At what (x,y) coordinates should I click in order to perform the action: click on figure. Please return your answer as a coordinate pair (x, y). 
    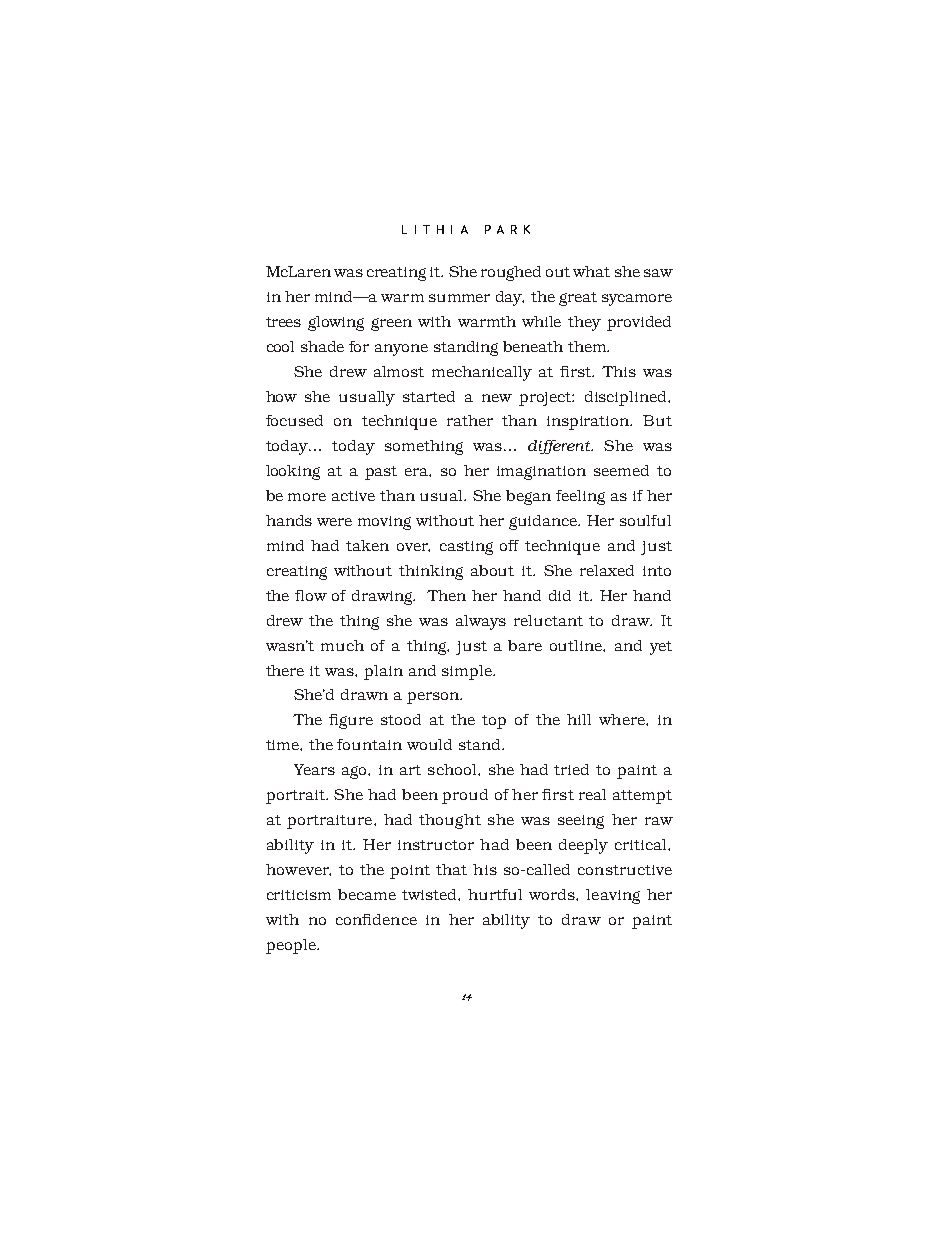
    Looking at the image, I should click on (351, 721).
